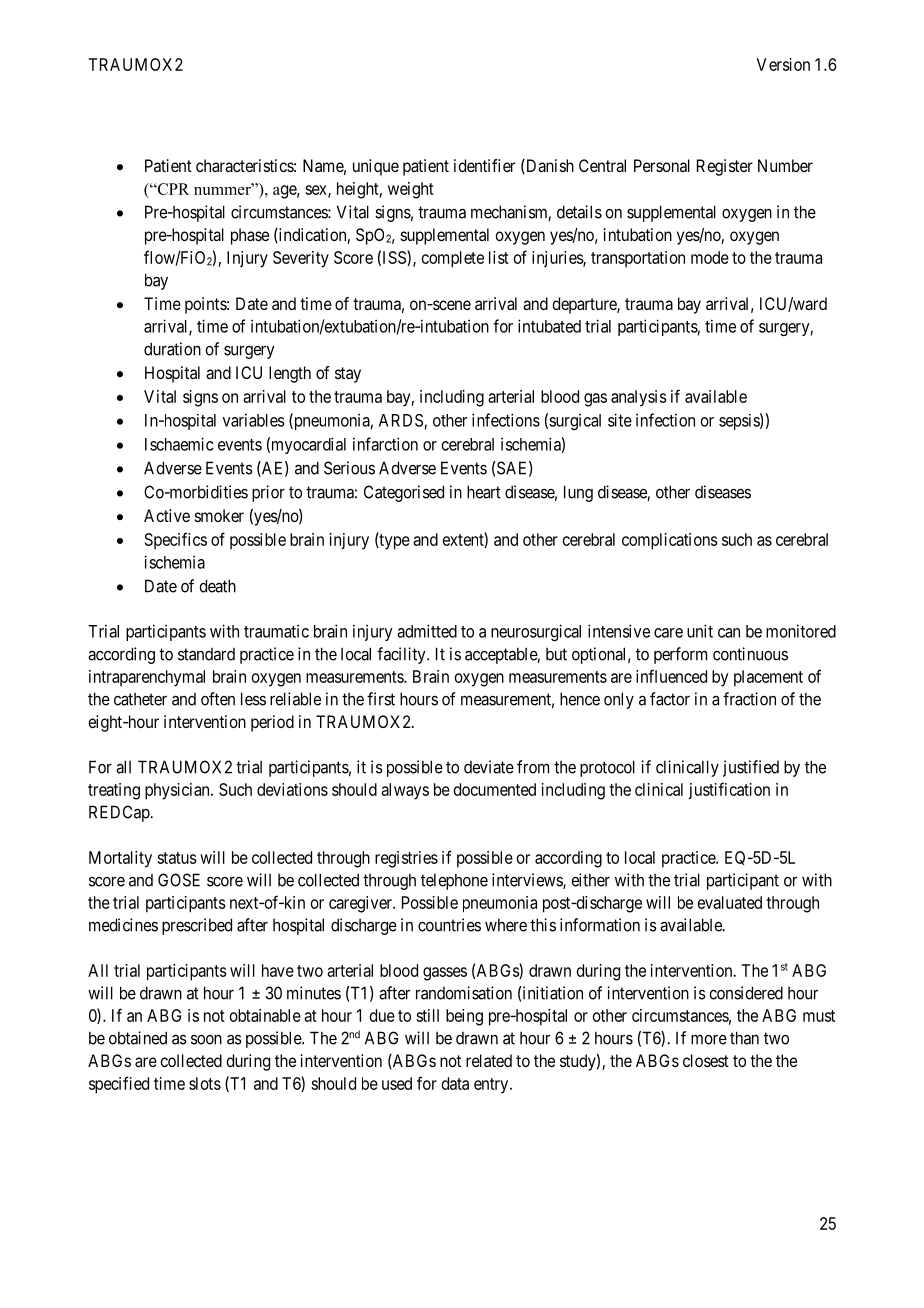  What do you see at coordinates (783, 64) in the document?
I see `Version` at bounding box center [783, 64].
